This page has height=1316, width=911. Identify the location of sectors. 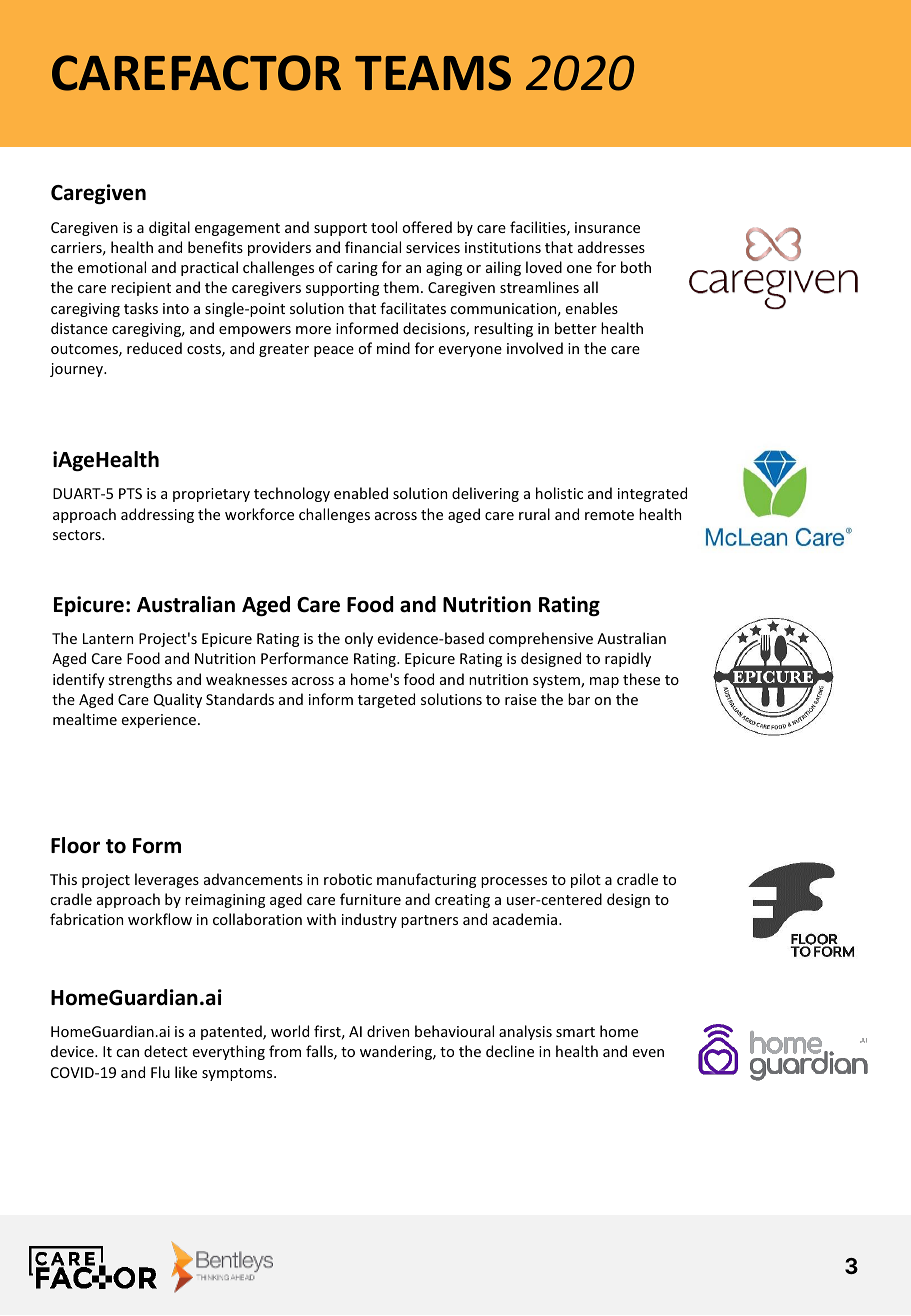
(78, 535).
